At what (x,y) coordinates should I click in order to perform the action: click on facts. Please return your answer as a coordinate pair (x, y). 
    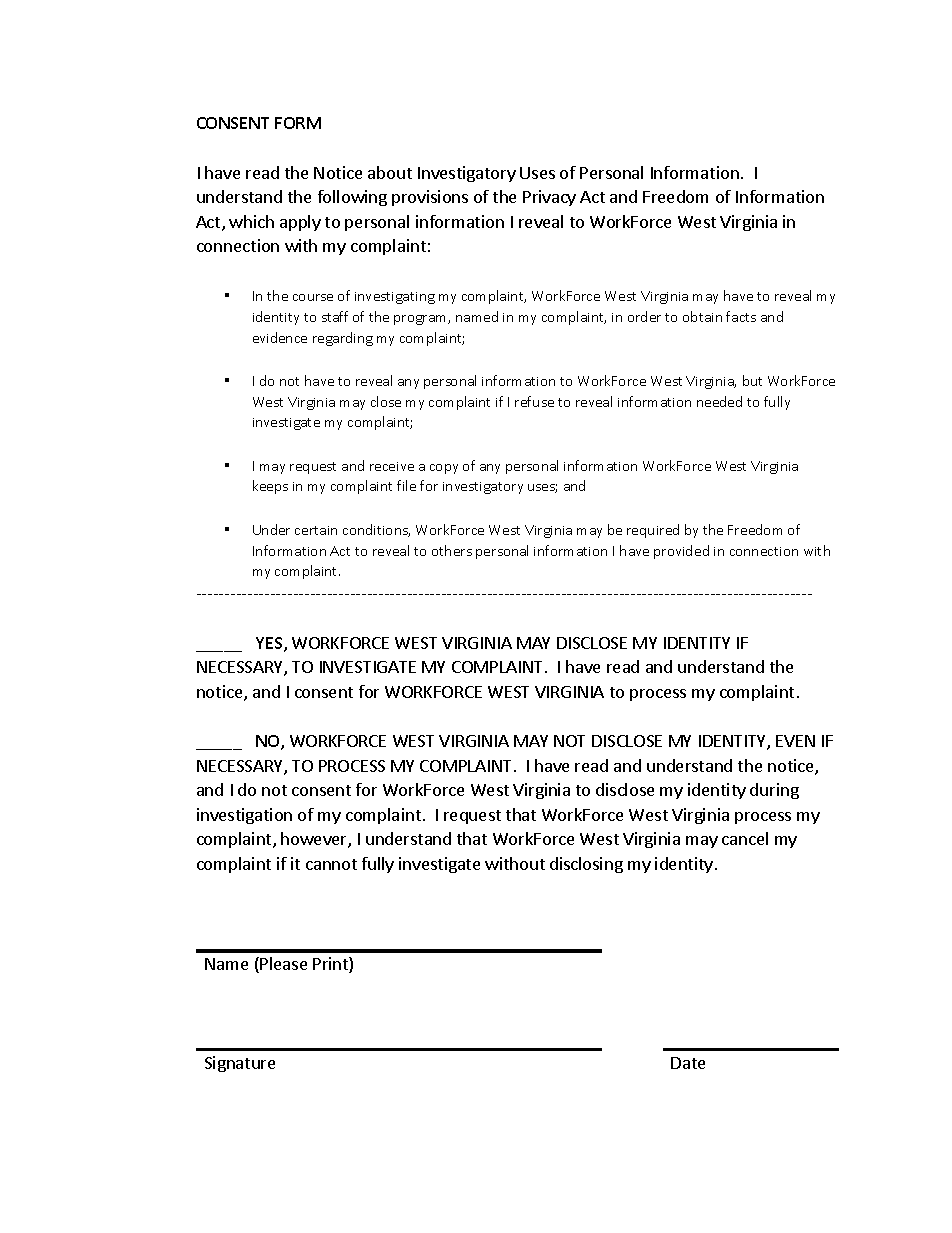
    Looking at the image, I should click on (741, 316).
